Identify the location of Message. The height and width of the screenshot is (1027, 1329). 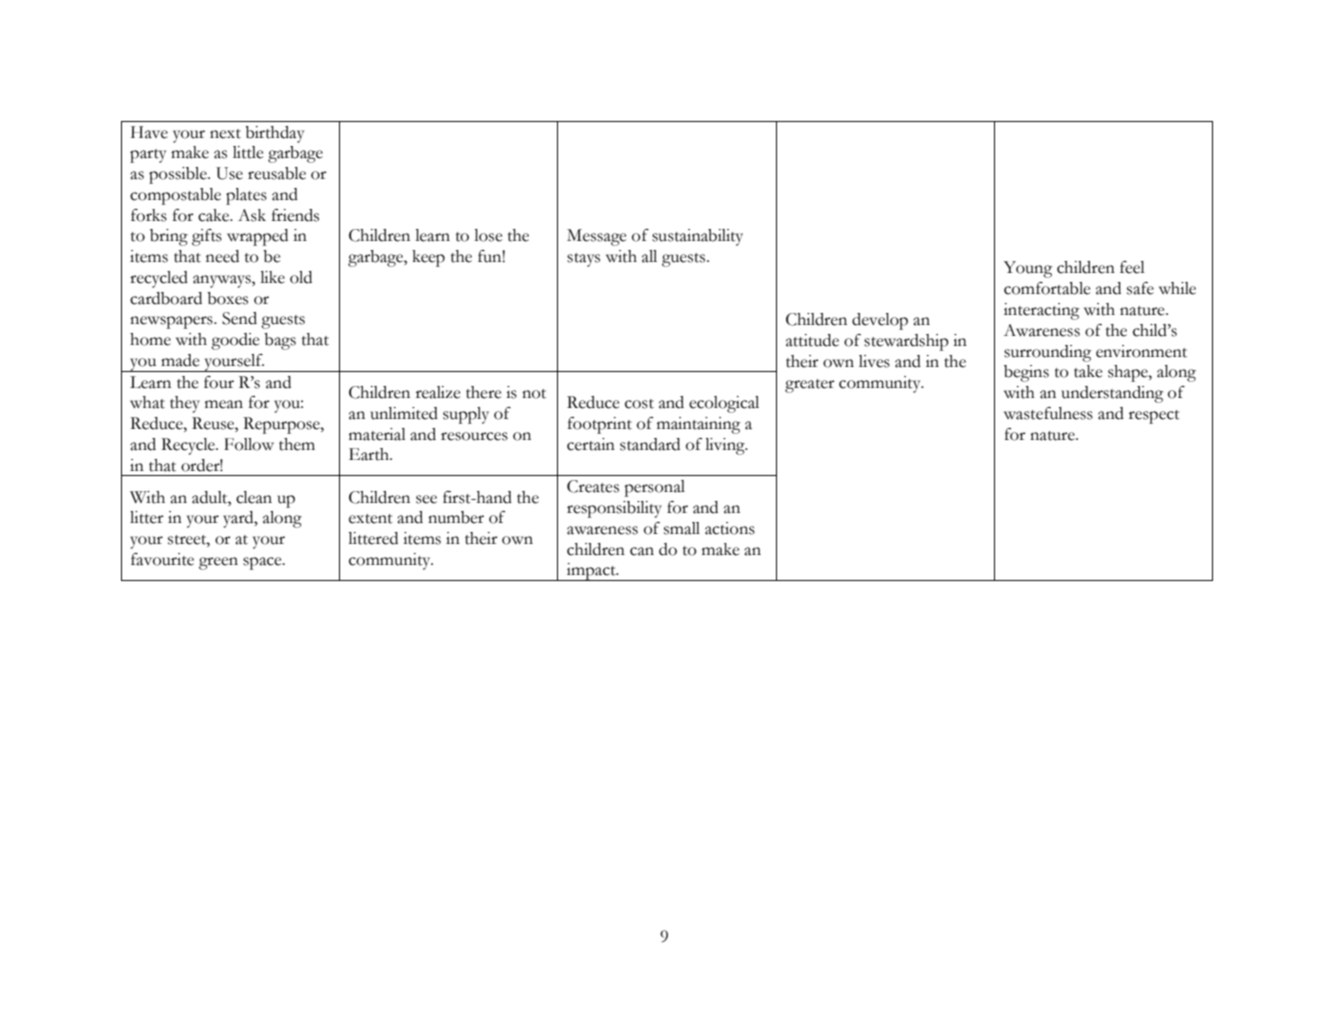
(596, 237).
